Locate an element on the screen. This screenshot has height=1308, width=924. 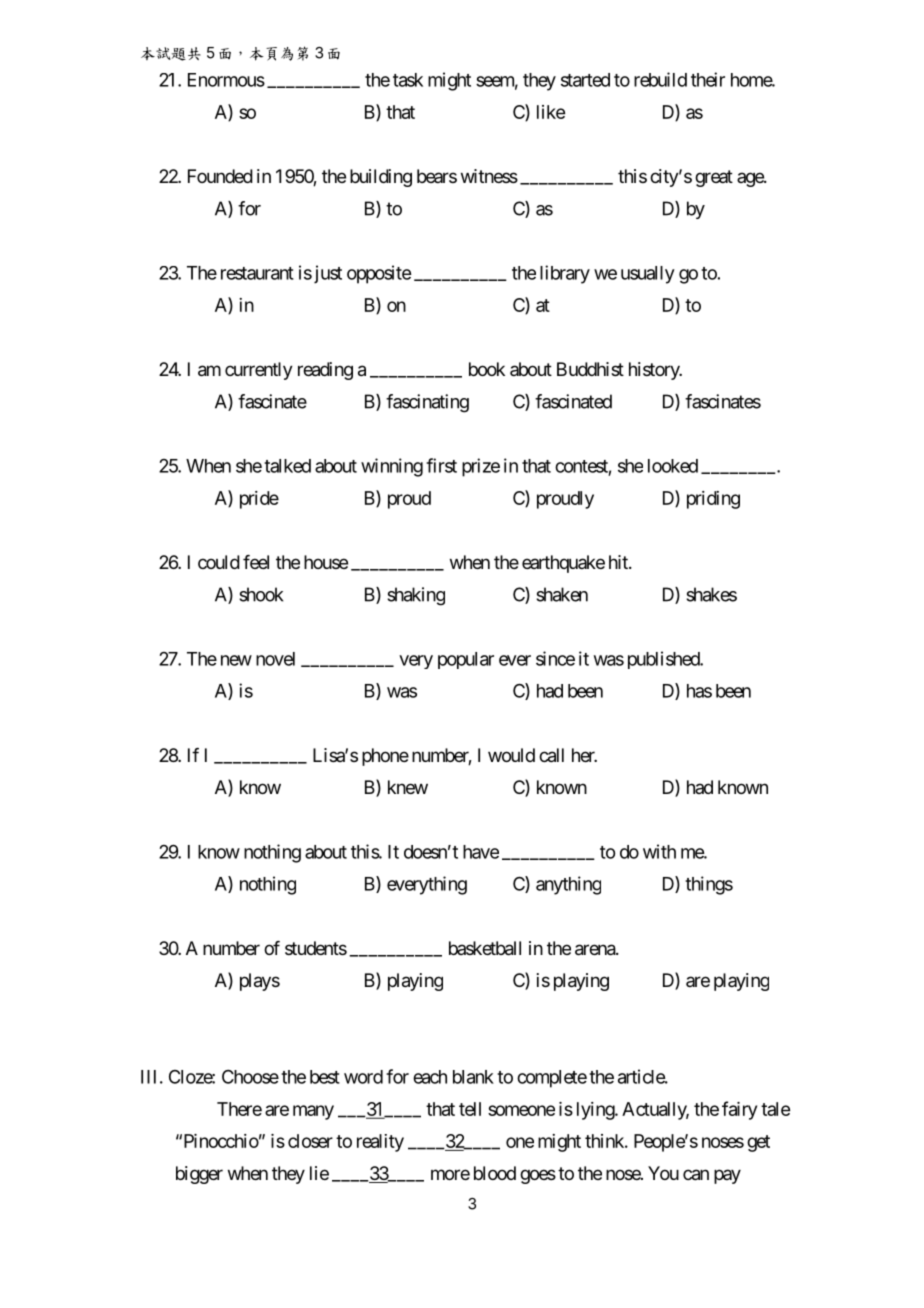
published is located at coordinates (664, 660).
